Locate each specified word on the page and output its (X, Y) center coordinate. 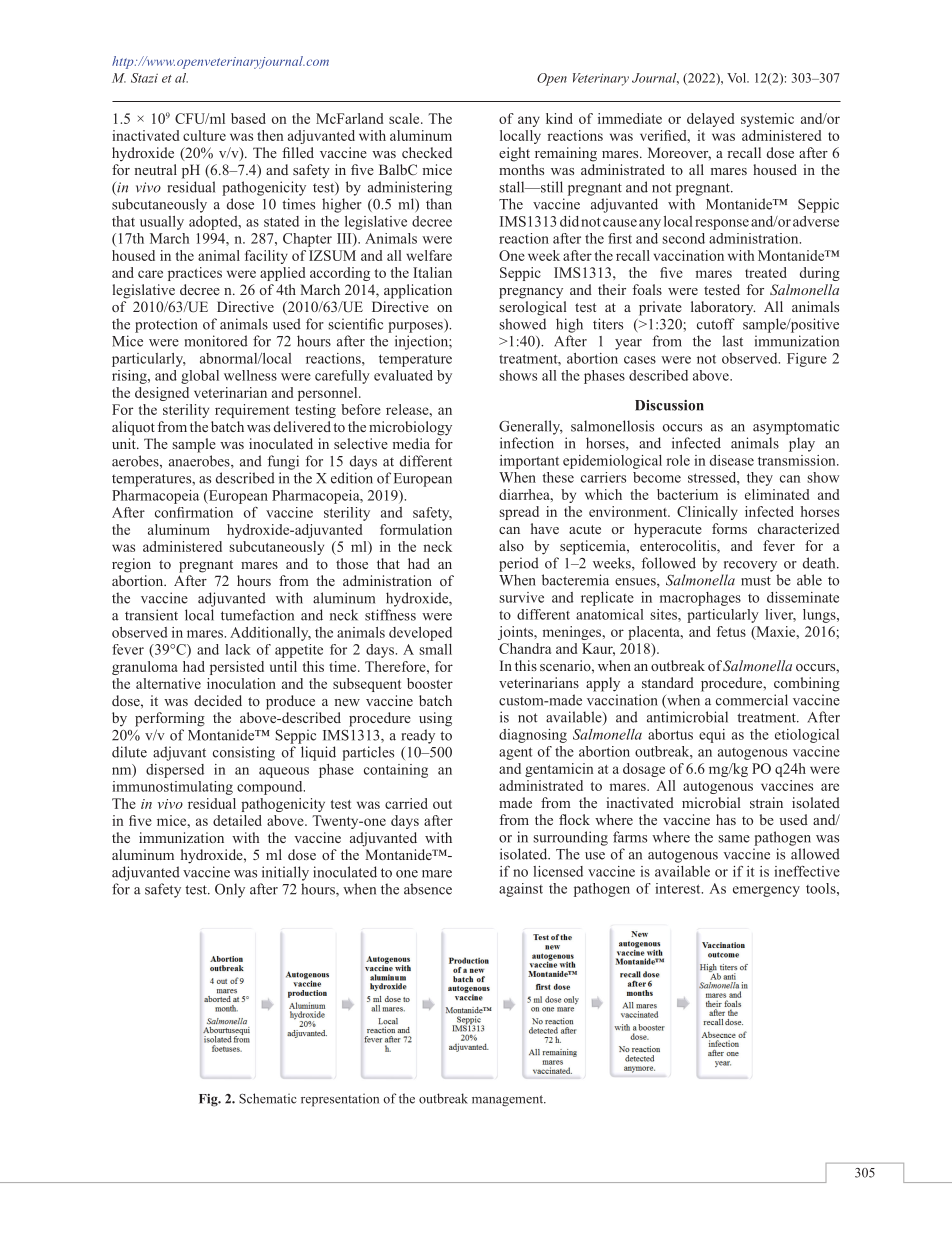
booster (430, 683)
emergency (766, 891)
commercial (752, 700)
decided (218, 700)
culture (204, 135)
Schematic (268, 1098)
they (760, 479)
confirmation (194, 512)
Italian (432, 272)
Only (230, 890)
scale (405, 118)
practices (195, 274)
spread (519, 513)
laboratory (723, 308)
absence (428, 889)
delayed (710, 120)
